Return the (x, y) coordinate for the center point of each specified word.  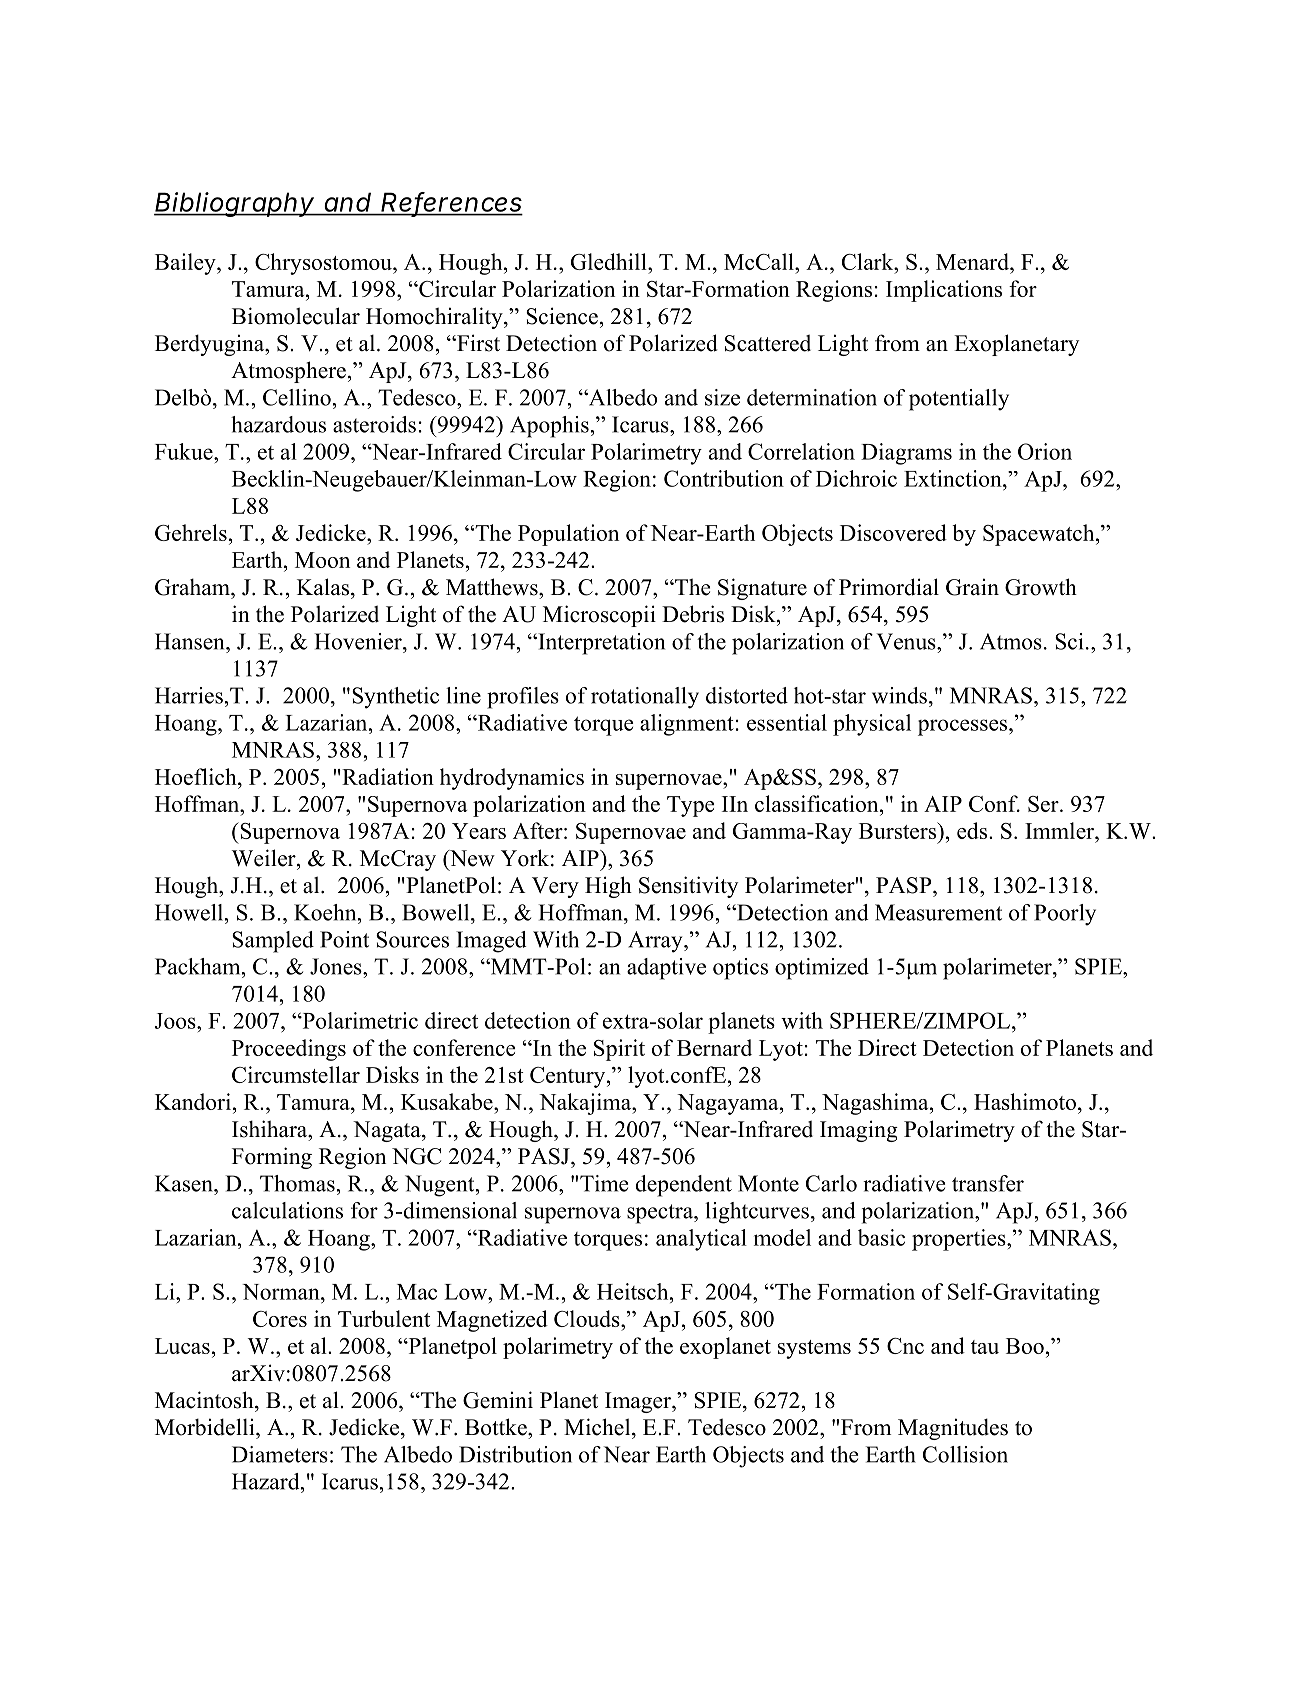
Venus (907, 641)
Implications (944, 291)
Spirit (619, 1050)
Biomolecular (296, 316)
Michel (598, 1427)
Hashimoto (1025, 1101)
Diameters (280, 1454)
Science (562, 316)
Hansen (191, 641)
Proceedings (289, 1050)
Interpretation (600, 644)
